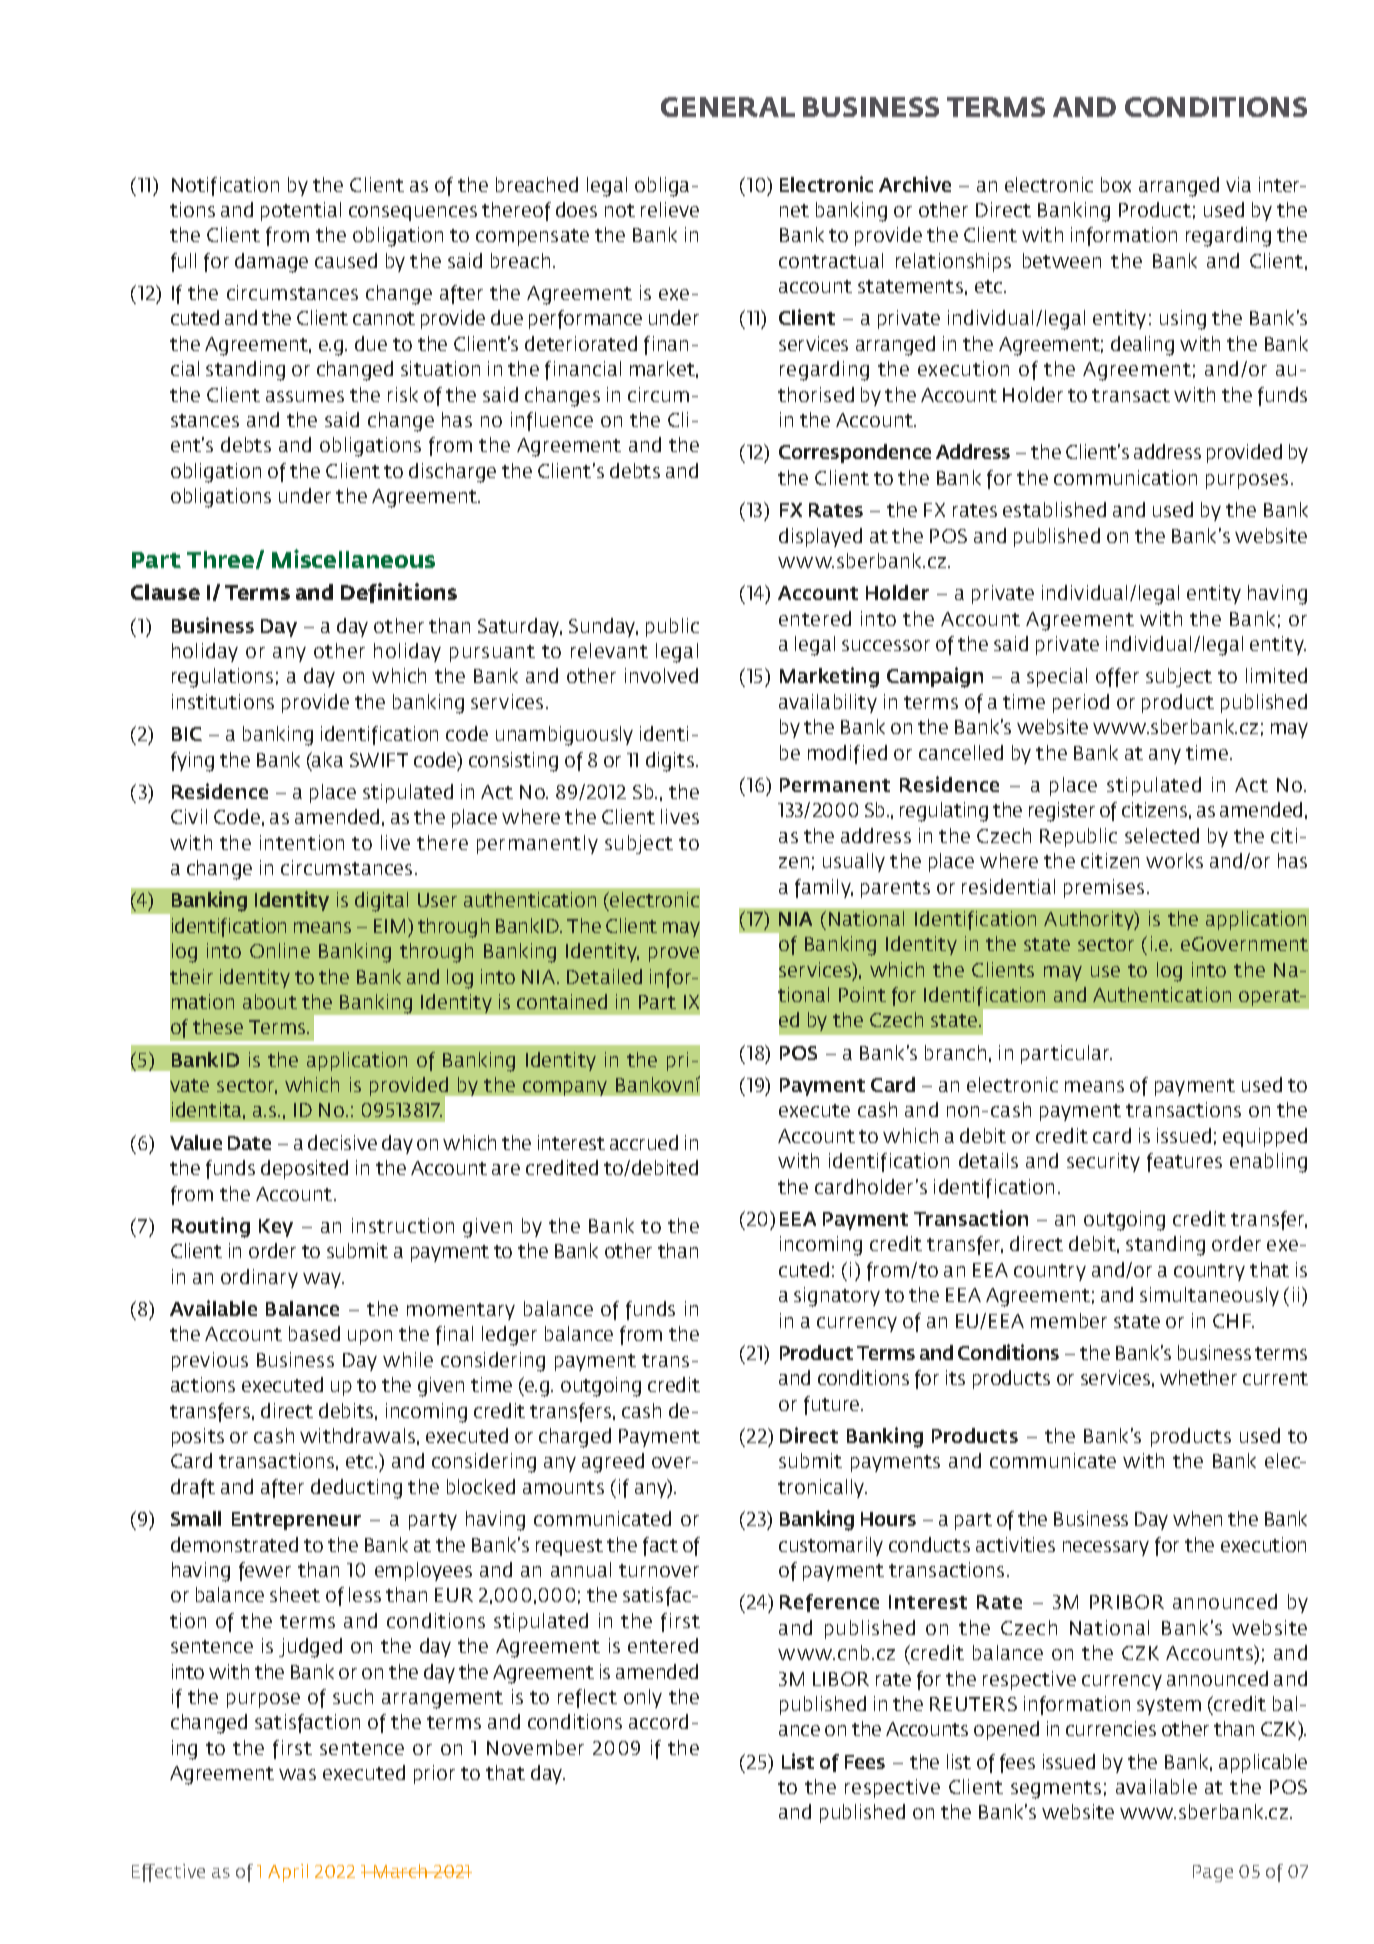  What do you see at coordinates (297, 1774) in the screenshot?
I see `was` at bounding box center [297, 1774].
